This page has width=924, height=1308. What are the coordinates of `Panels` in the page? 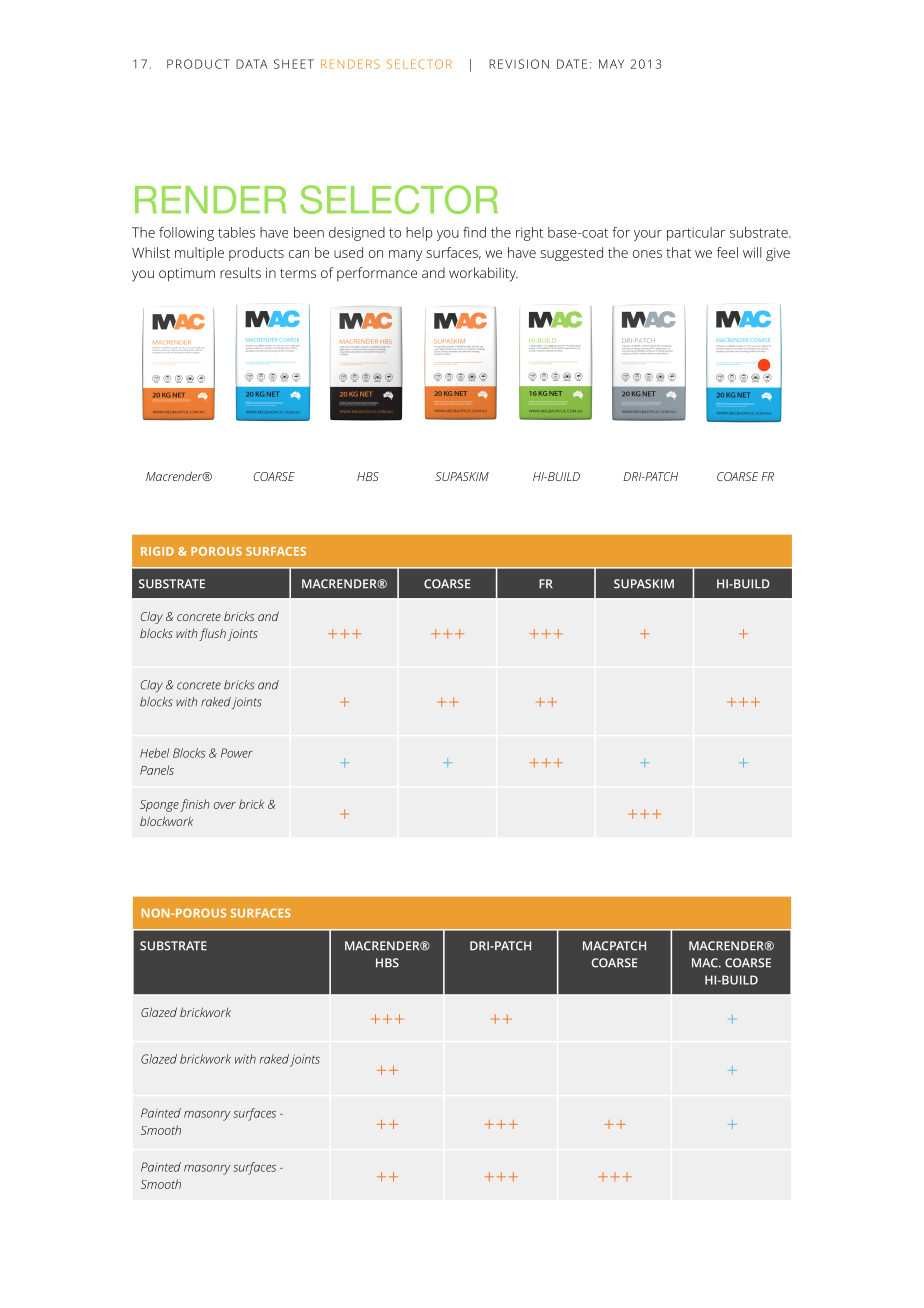 It's located at (157, 770).
